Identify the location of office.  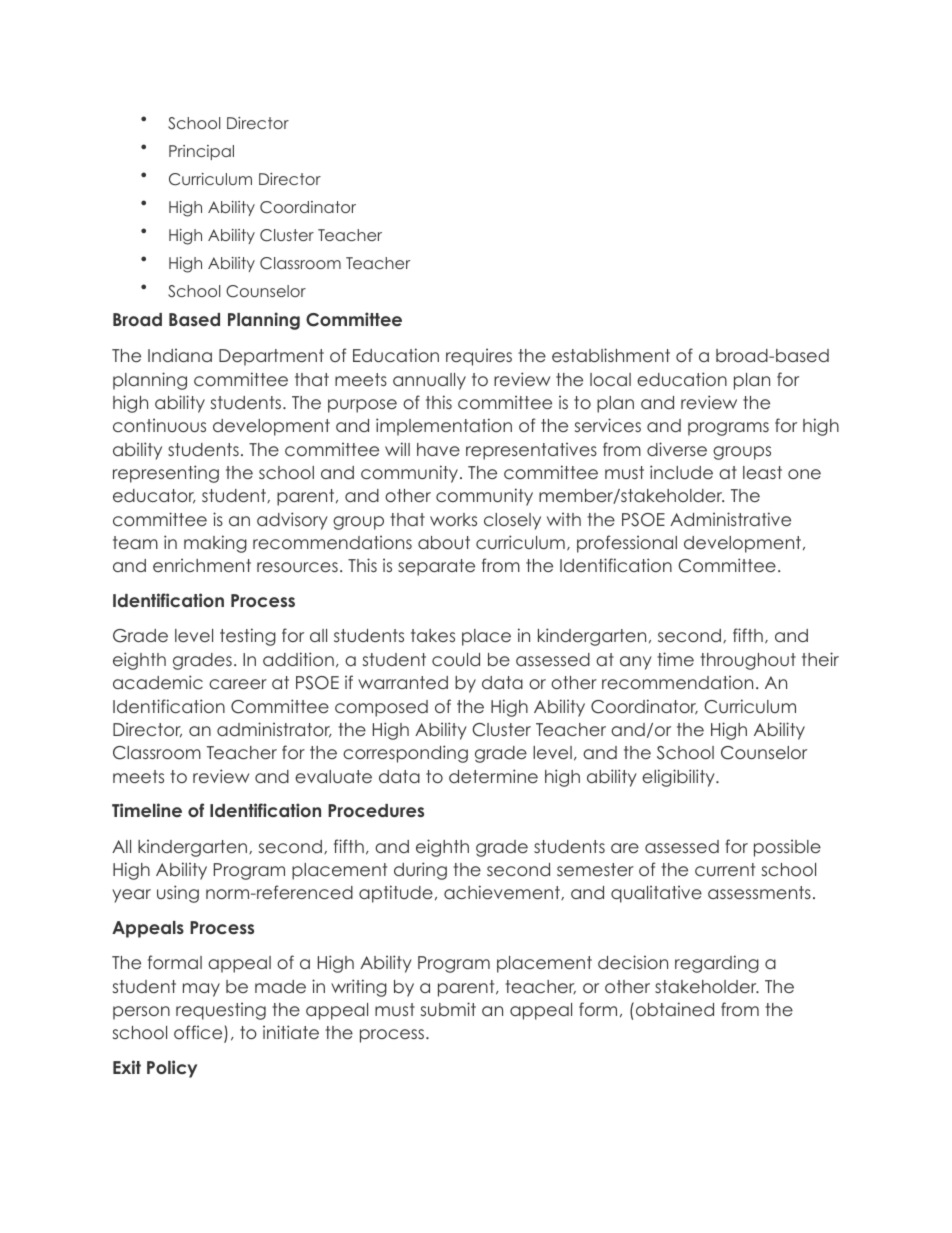
(199, 1034).
